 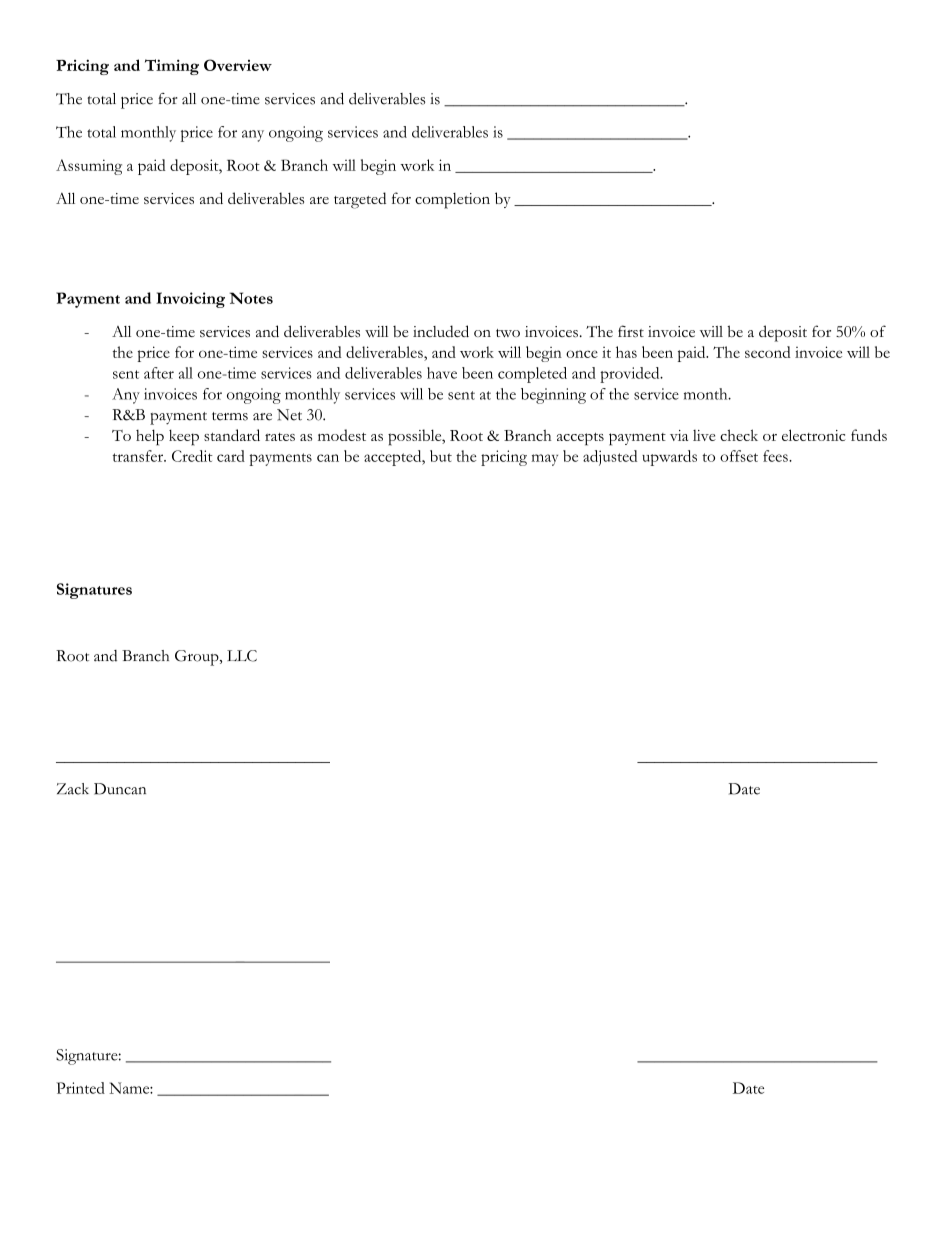 What do you see at coordinates (120, 789) in the screenshot?
I see `Duncan` at bounding box center [120, 789].
